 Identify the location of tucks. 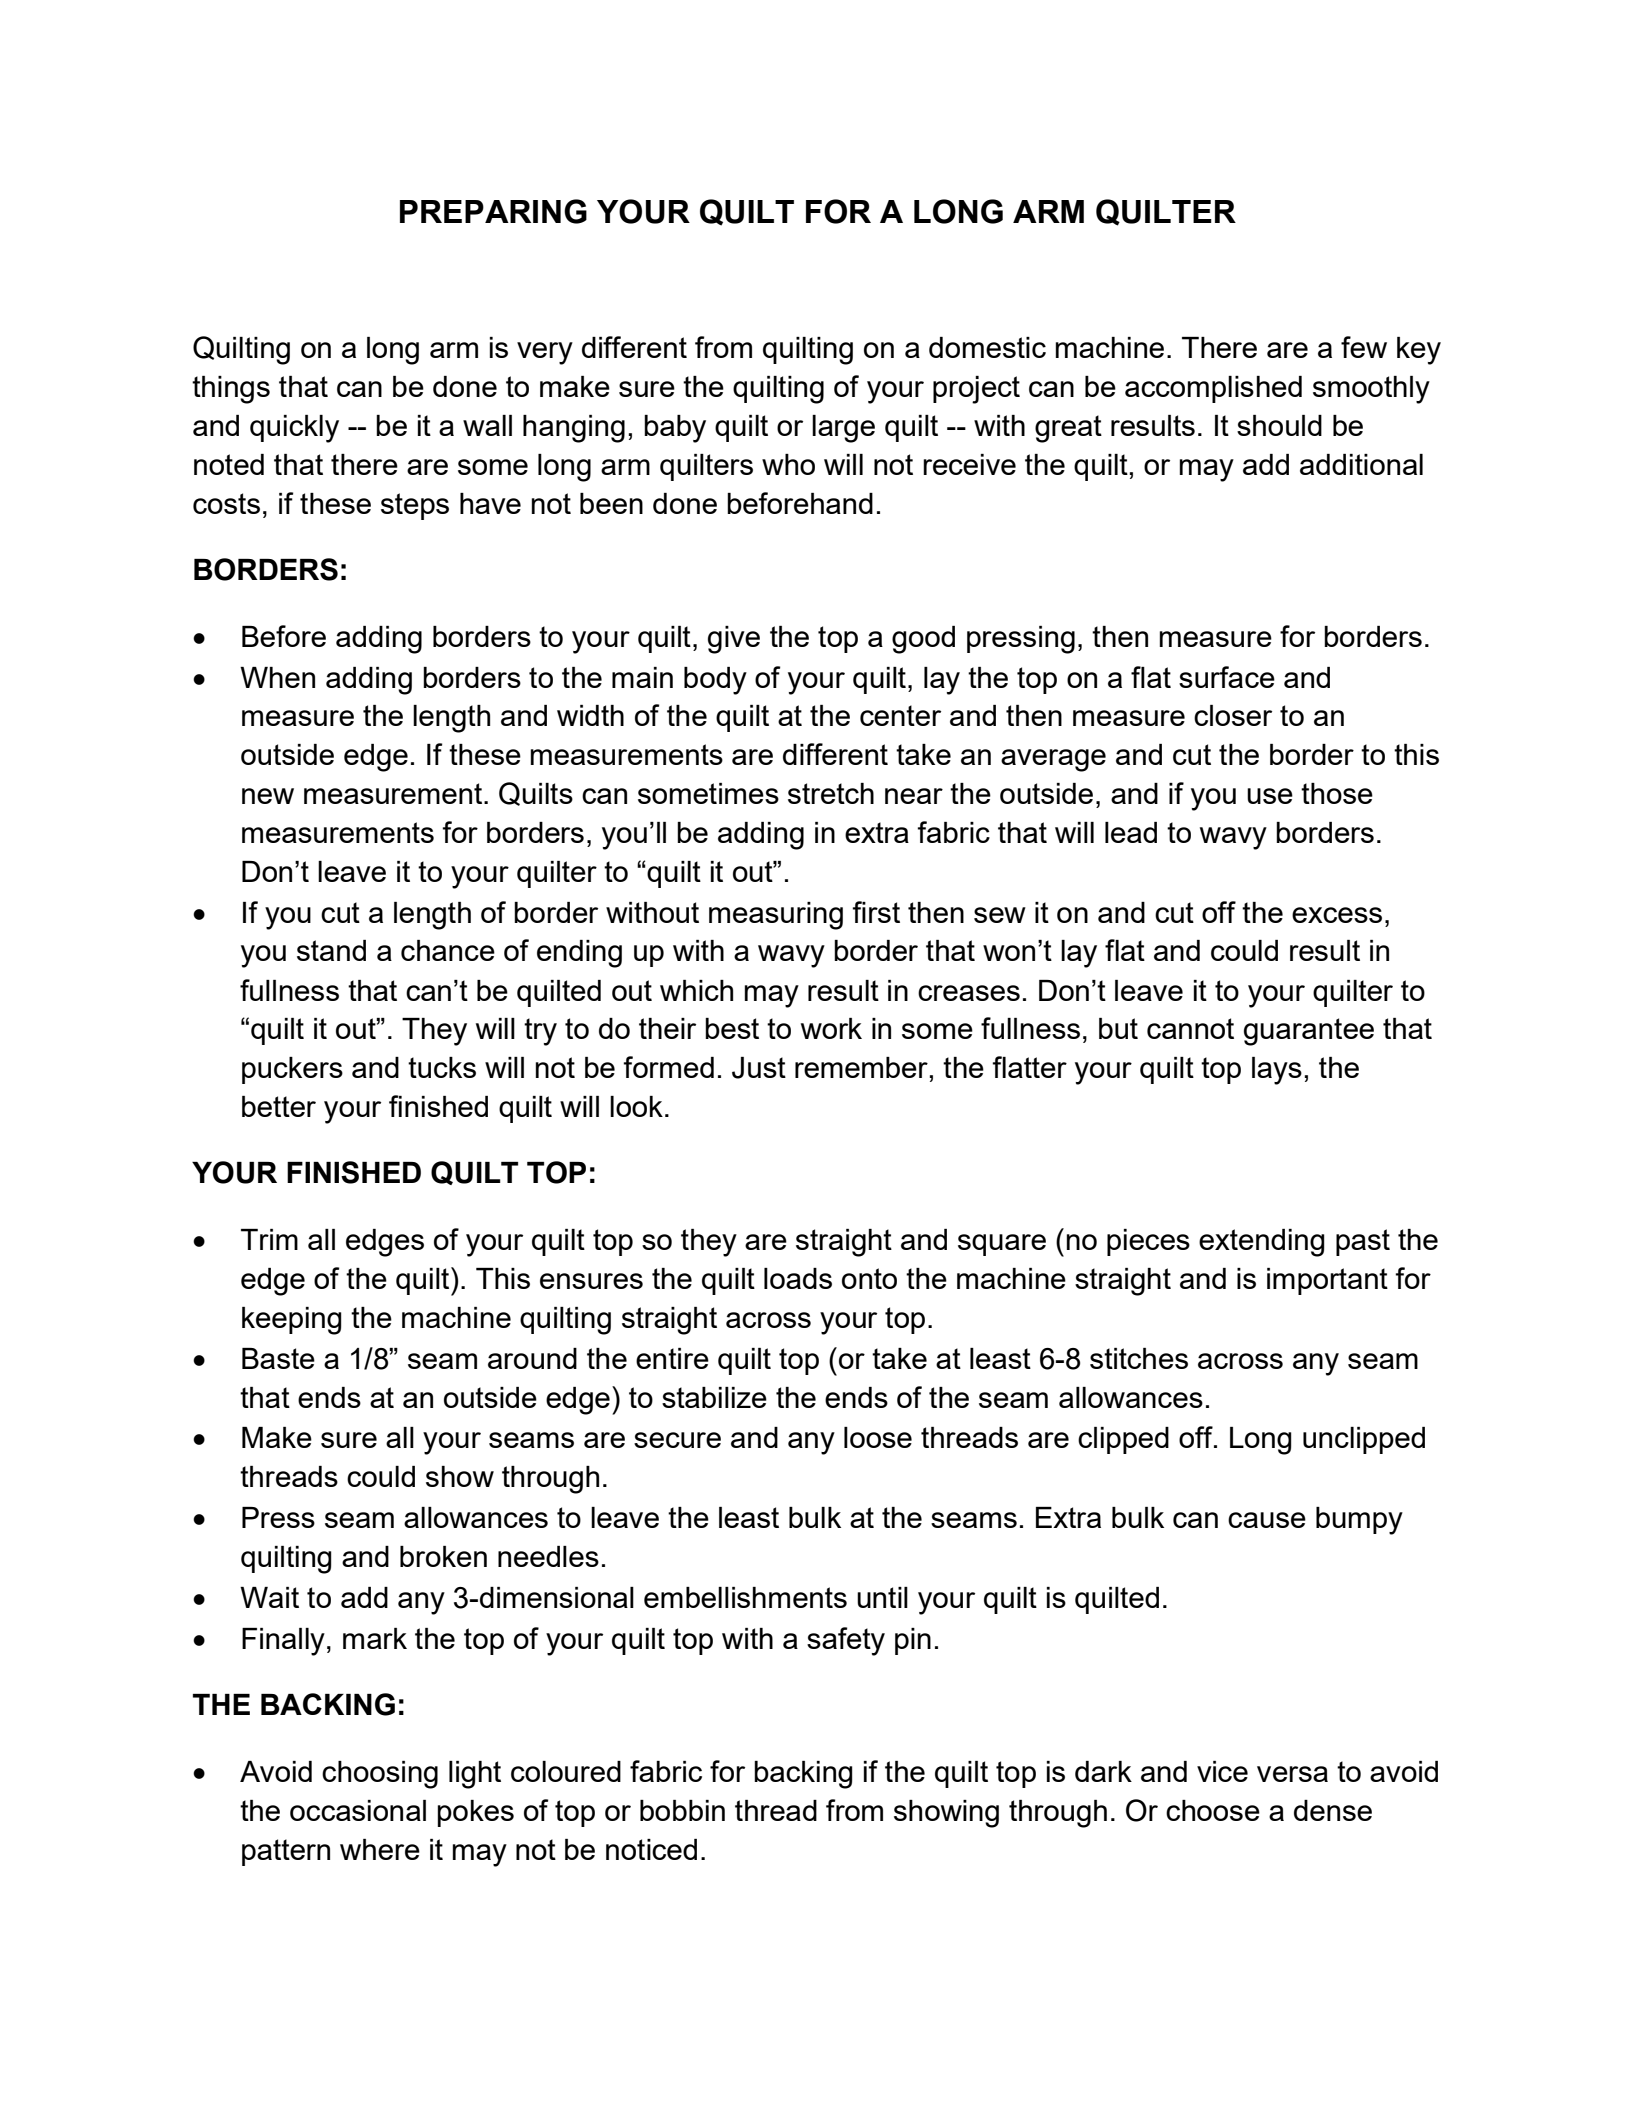
(442, 1067).
